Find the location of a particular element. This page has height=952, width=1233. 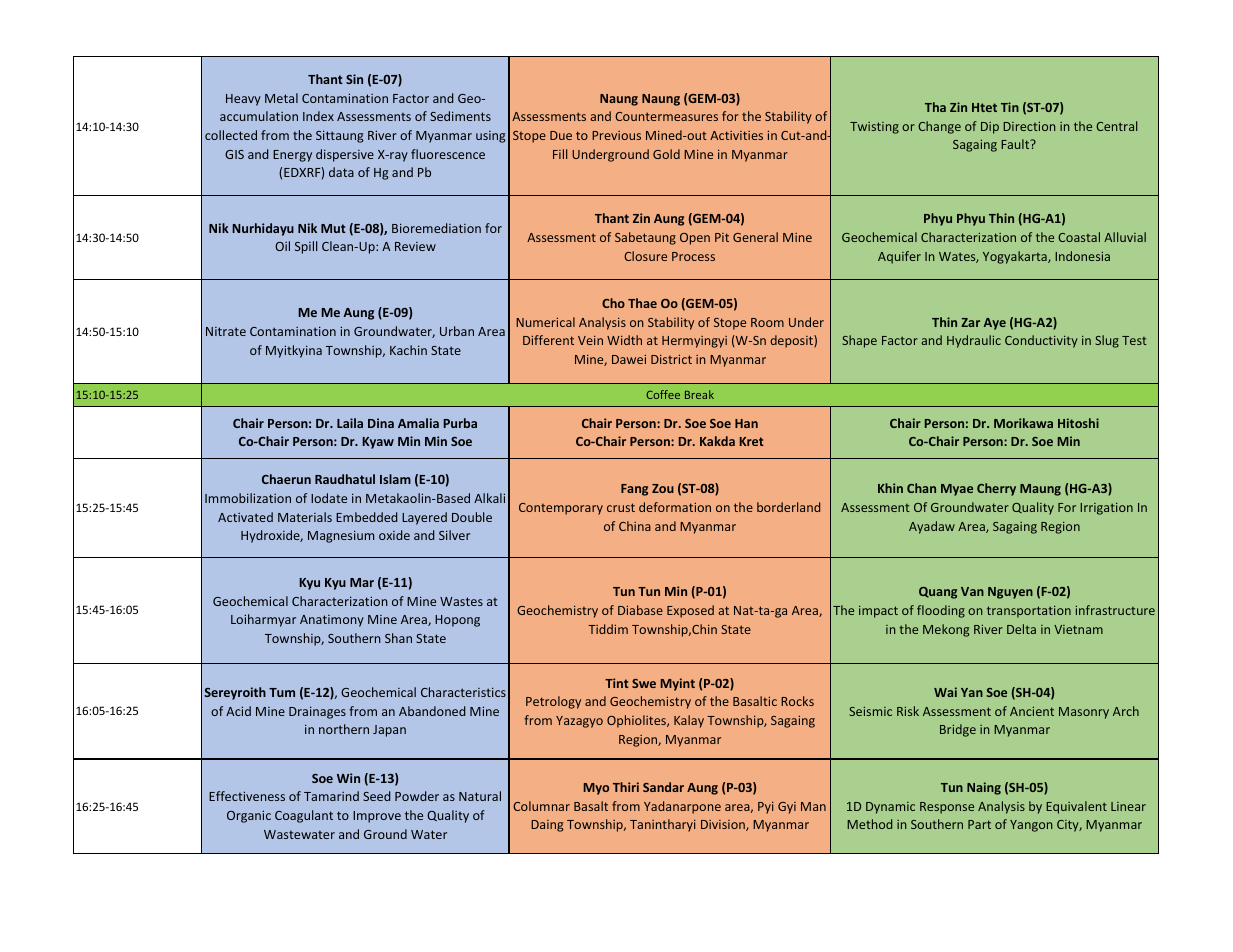

Delta is located at coordinates (1021, 629).
